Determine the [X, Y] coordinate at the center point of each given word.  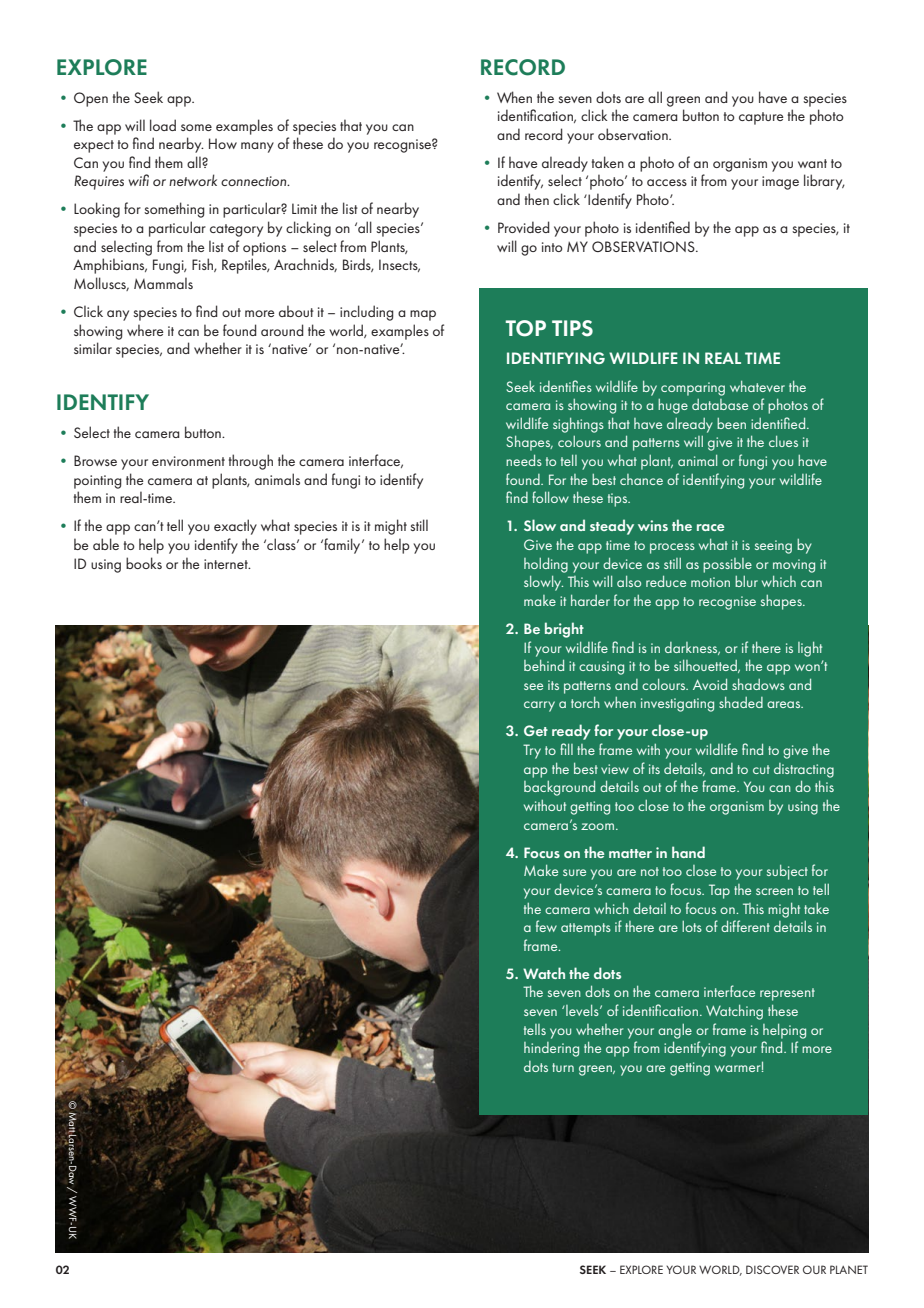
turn [563, 1067]
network [193, 180]
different [745, 926]
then [537, 199]
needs [524, 460]
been [731, 423]
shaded [741, 702]
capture [761, 118]
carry [539, 706]
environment [188, 461]
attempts [586, 929]
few [546, 926]
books [144, 563]
